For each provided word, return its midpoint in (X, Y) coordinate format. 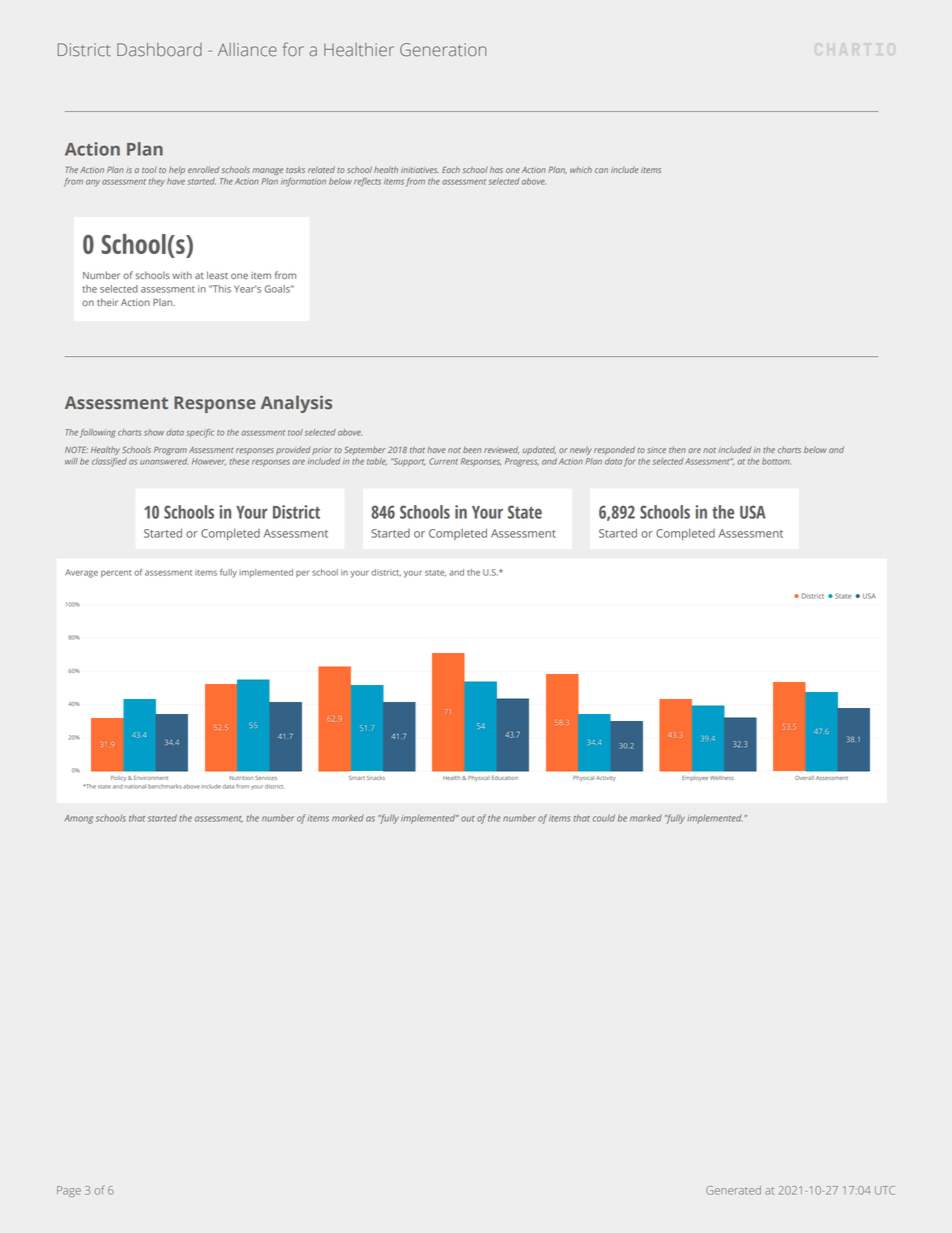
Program (170, 450)
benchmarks (165, 786)
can (601, 170)
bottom (776, 461)
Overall (804, 778)
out (467, 819)
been (472, 450)
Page (69, 1191)
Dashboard (159, 50)
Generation (443, 50)
